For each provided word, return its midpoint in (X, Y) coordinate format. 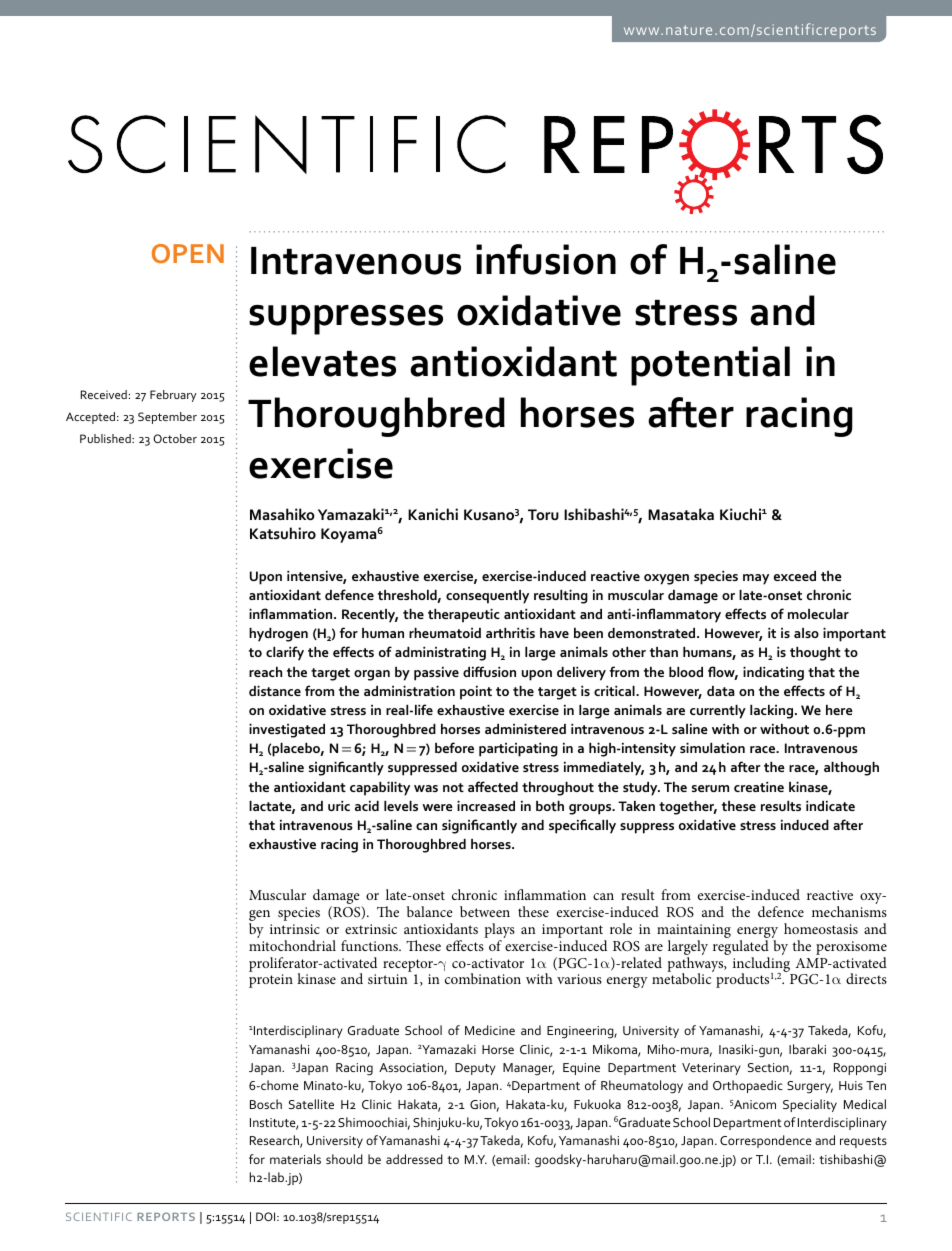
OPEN (188, 253)
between (485, 911)
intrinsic (295, 929)
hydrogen (278, 635)
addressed (414, 1159)
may (756, 579)
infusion (546, 259)
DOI (267, 1216)
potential (710, 366)
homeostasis (821, 928)
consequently (487, 597)
